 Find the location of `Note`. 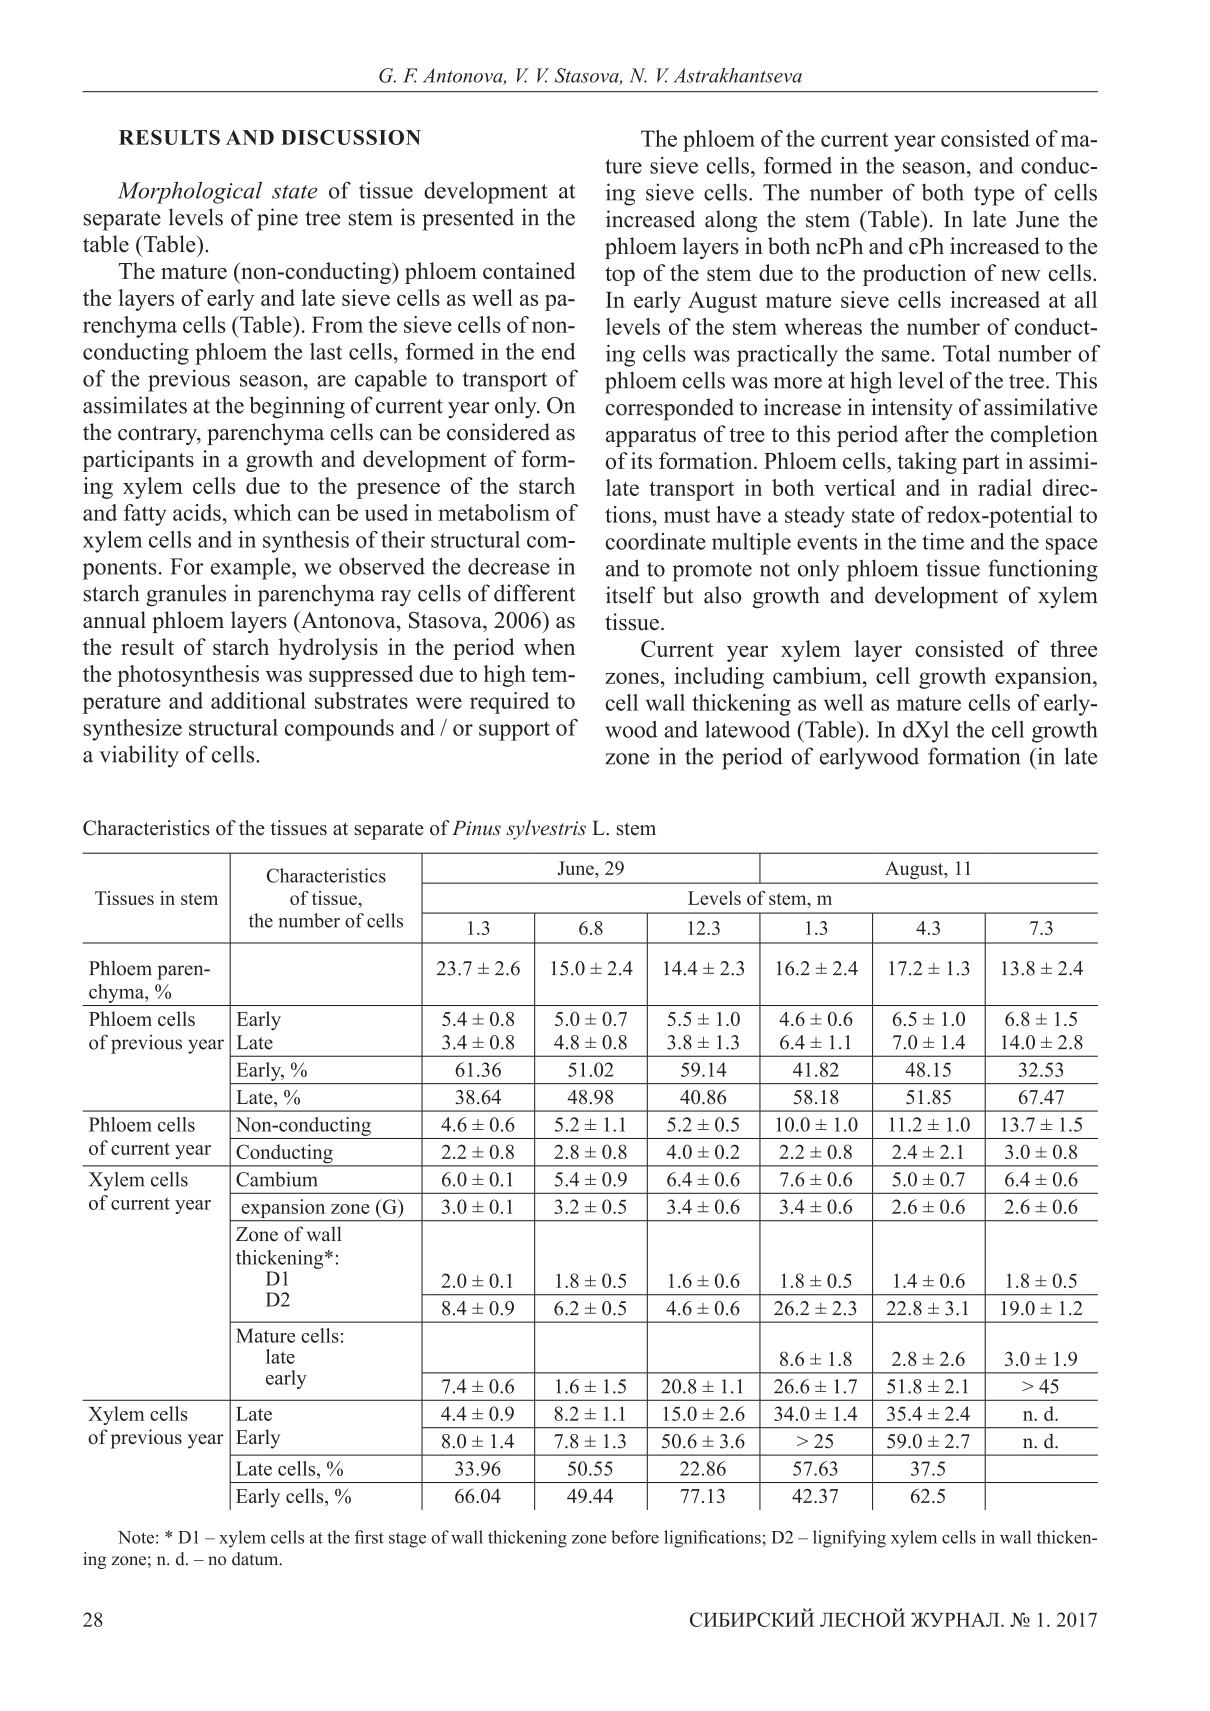

Note is located at coordinates (136, 1537).
